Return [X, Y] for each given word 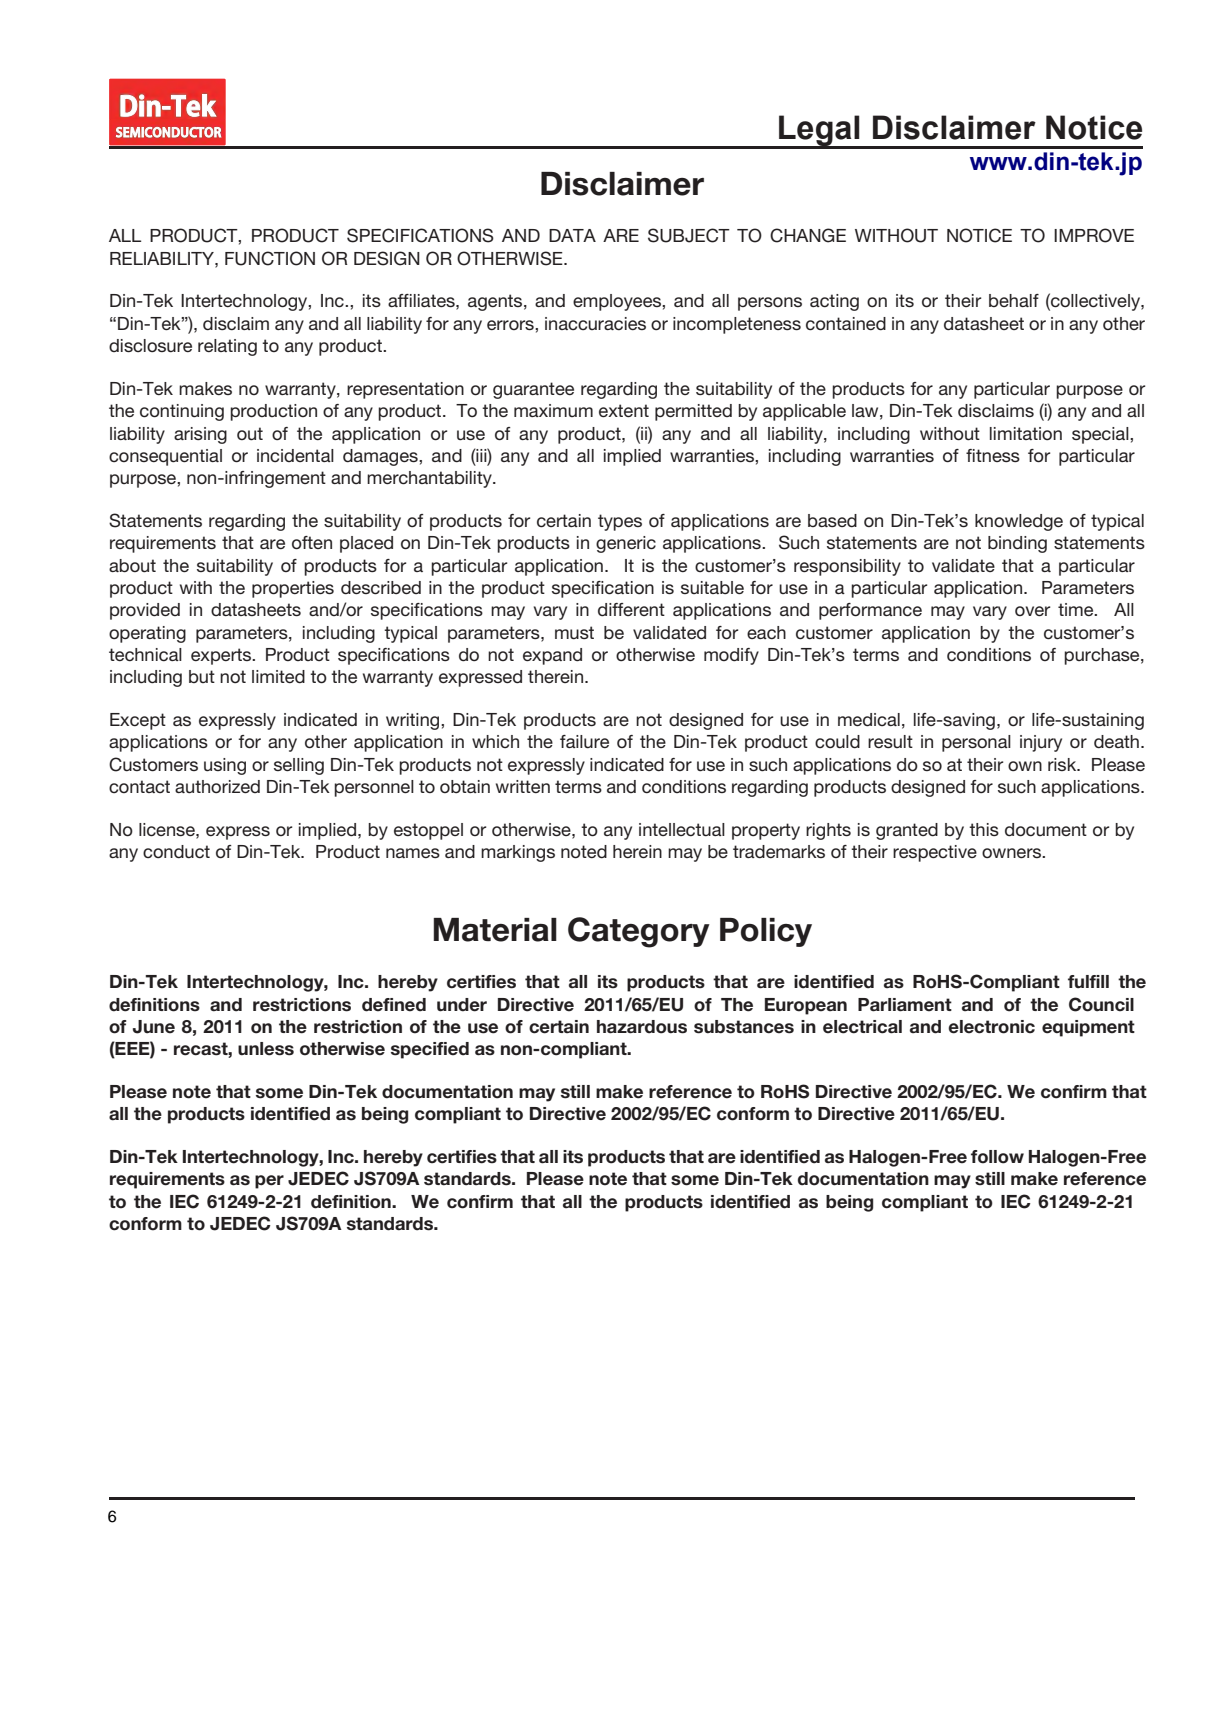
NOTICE [979, 235]
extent [624, 410]
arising [200, 435]
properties [293, 589]
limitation [1026, 433]
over [1032, 611]
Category [639, 932]
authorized [217, 787]
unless [266, 1049]
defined [394, 1005]
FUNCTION [270, 258]
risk [1063, 764]
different [631, 609]
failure [584, 741]
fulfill [1088, 982]
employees [618, 302]
